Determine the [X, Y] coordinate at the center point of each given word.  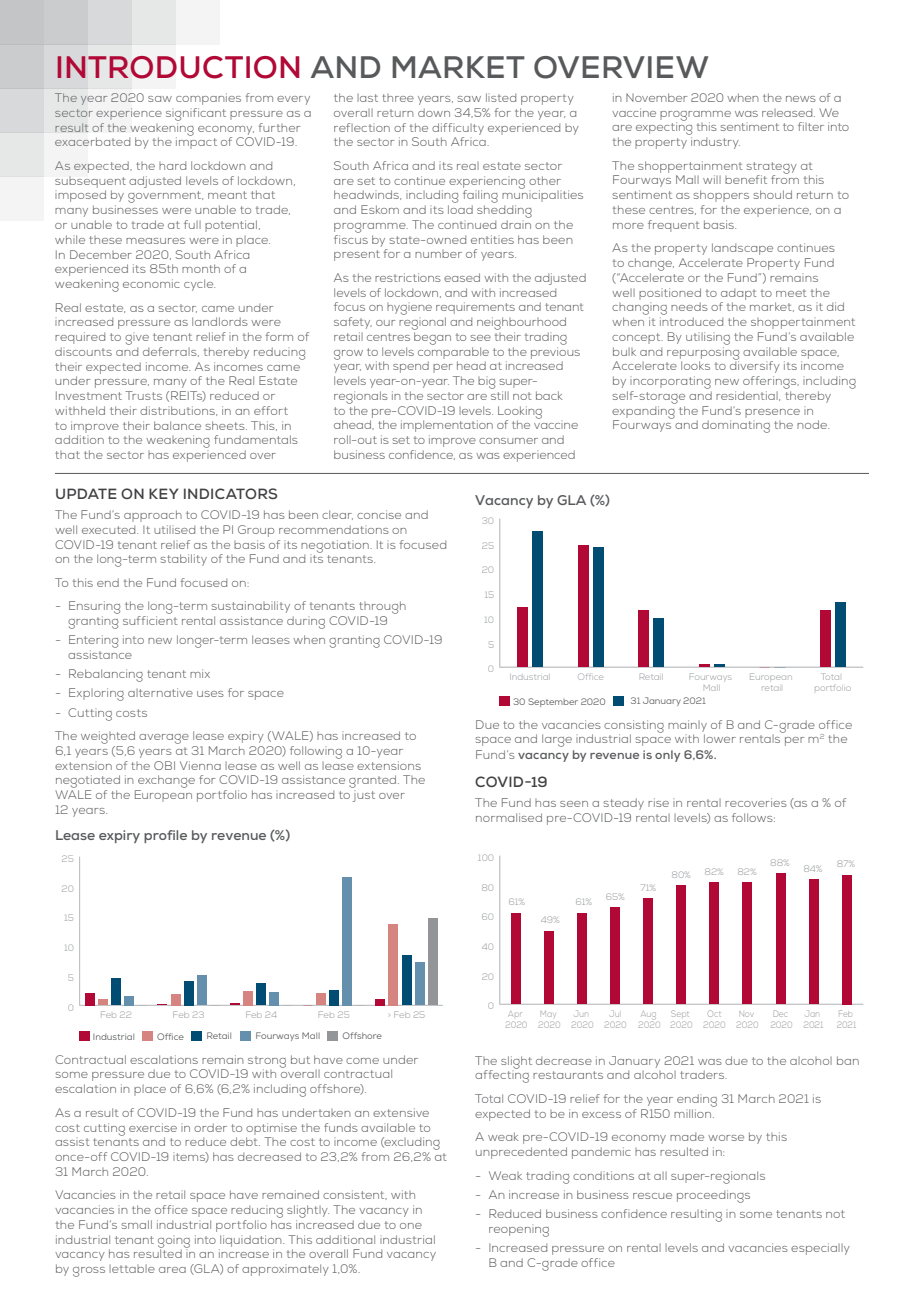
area [172, 1270]
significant [196, 114]
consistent [355, 1195]
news [801, 99]
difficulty [458, 129]
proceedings [713, 1196]
